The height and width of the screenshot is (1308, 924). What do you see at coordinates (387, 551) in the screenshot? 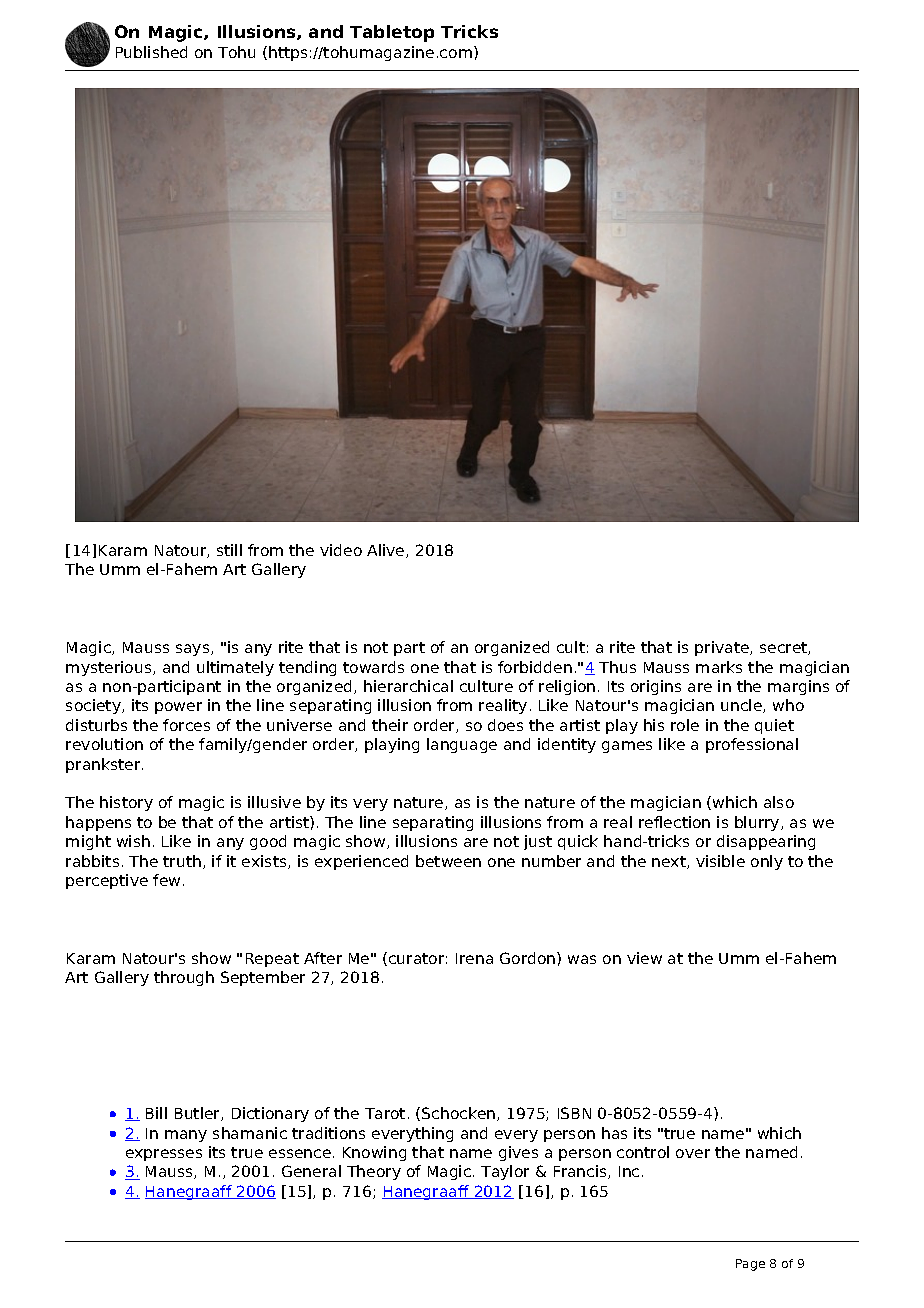
I see `Alive` at bounding box center [387, 551].
